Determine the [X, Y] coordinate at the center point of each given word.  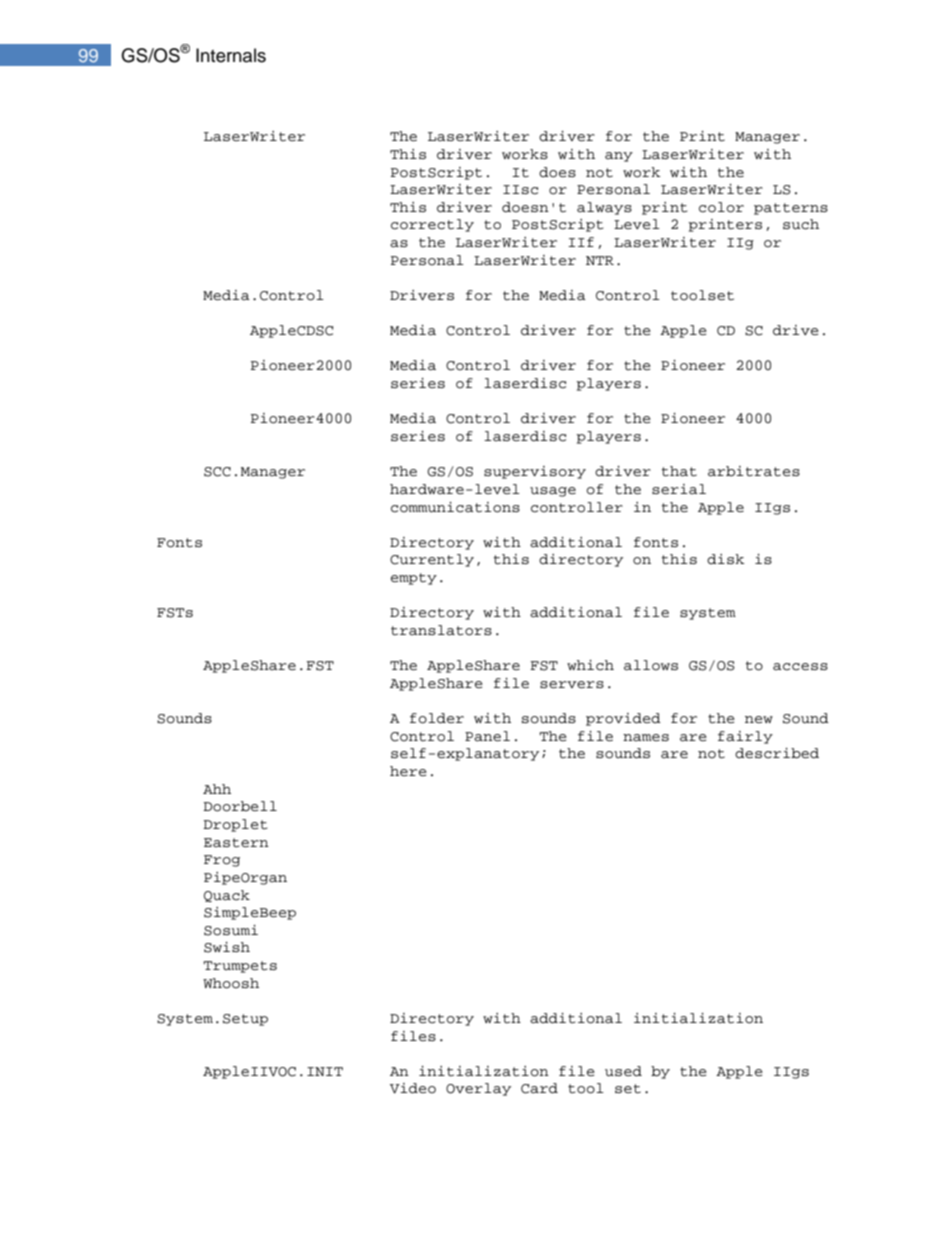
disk [726, 559]
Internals [231, 55]
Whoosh [231, 983]
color [721, 207]
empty [414, 579]
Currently [432, 560]
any [619, 157]
